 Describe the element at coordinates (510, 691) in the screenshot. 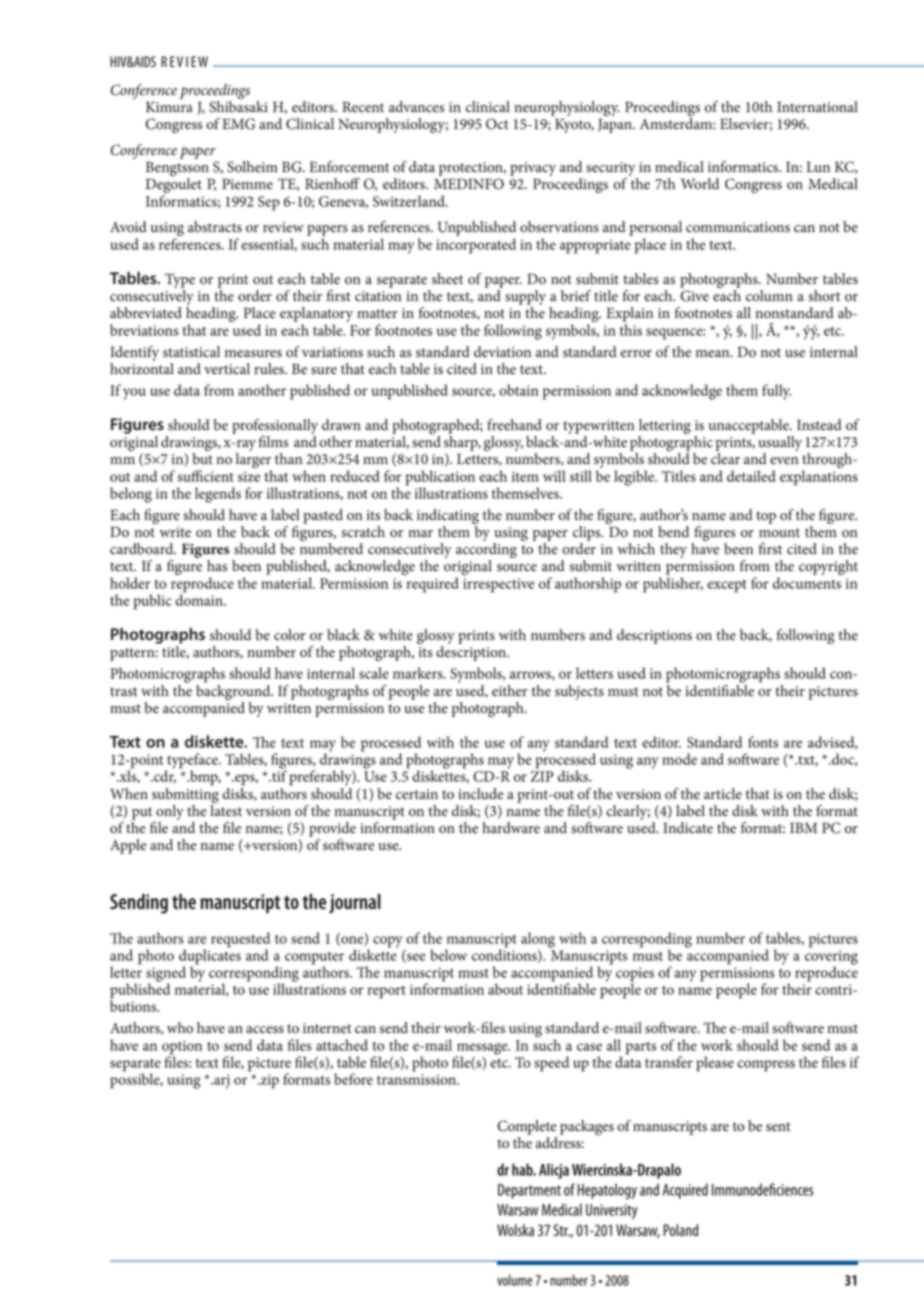

I see `either` at that location.
